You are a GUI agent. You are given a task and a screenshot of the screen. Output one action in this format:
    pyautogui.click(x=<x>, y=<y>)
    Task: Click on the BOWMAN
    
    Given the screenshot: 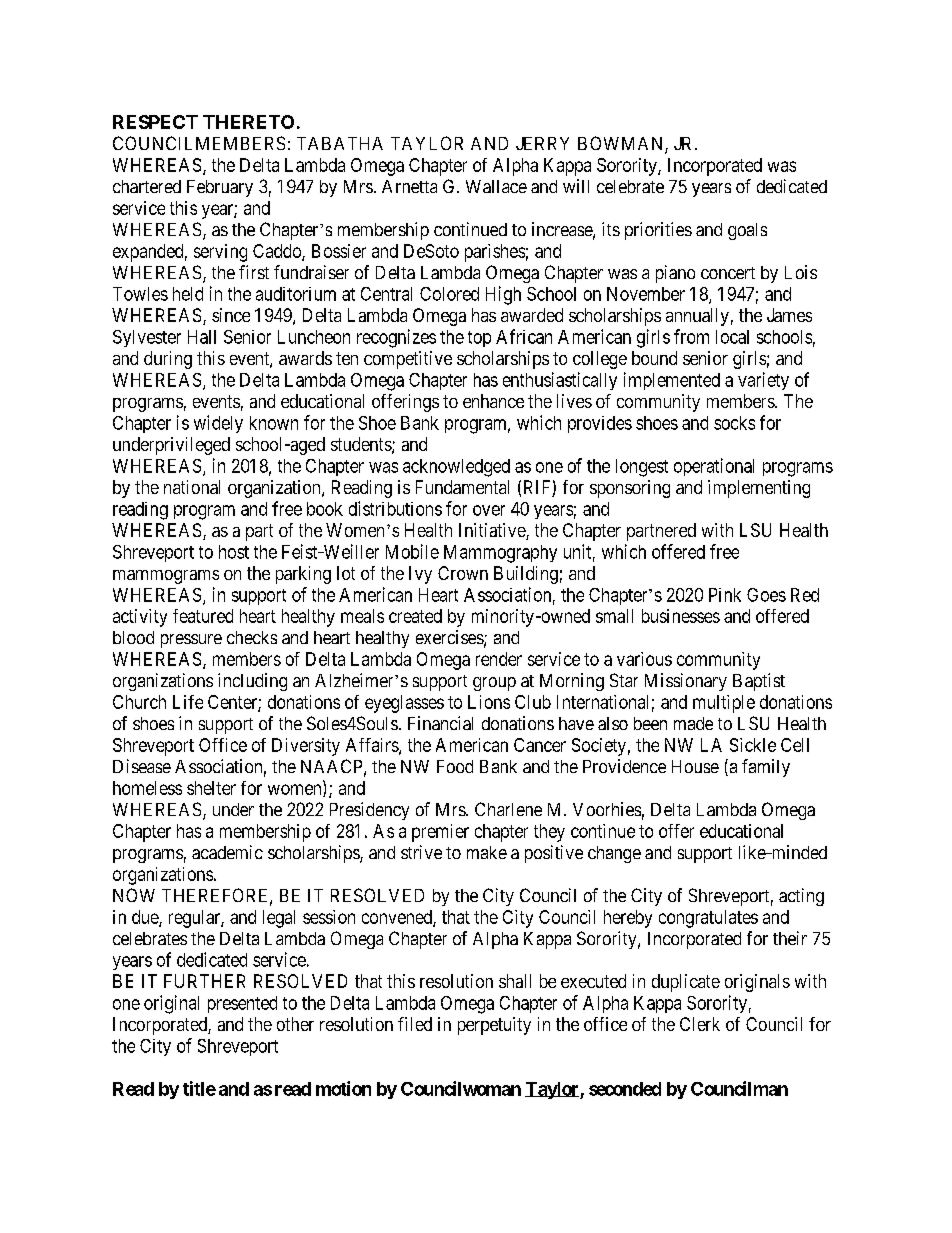 What is the action you would take?
    pyautogui.click(x=622, y=144)
